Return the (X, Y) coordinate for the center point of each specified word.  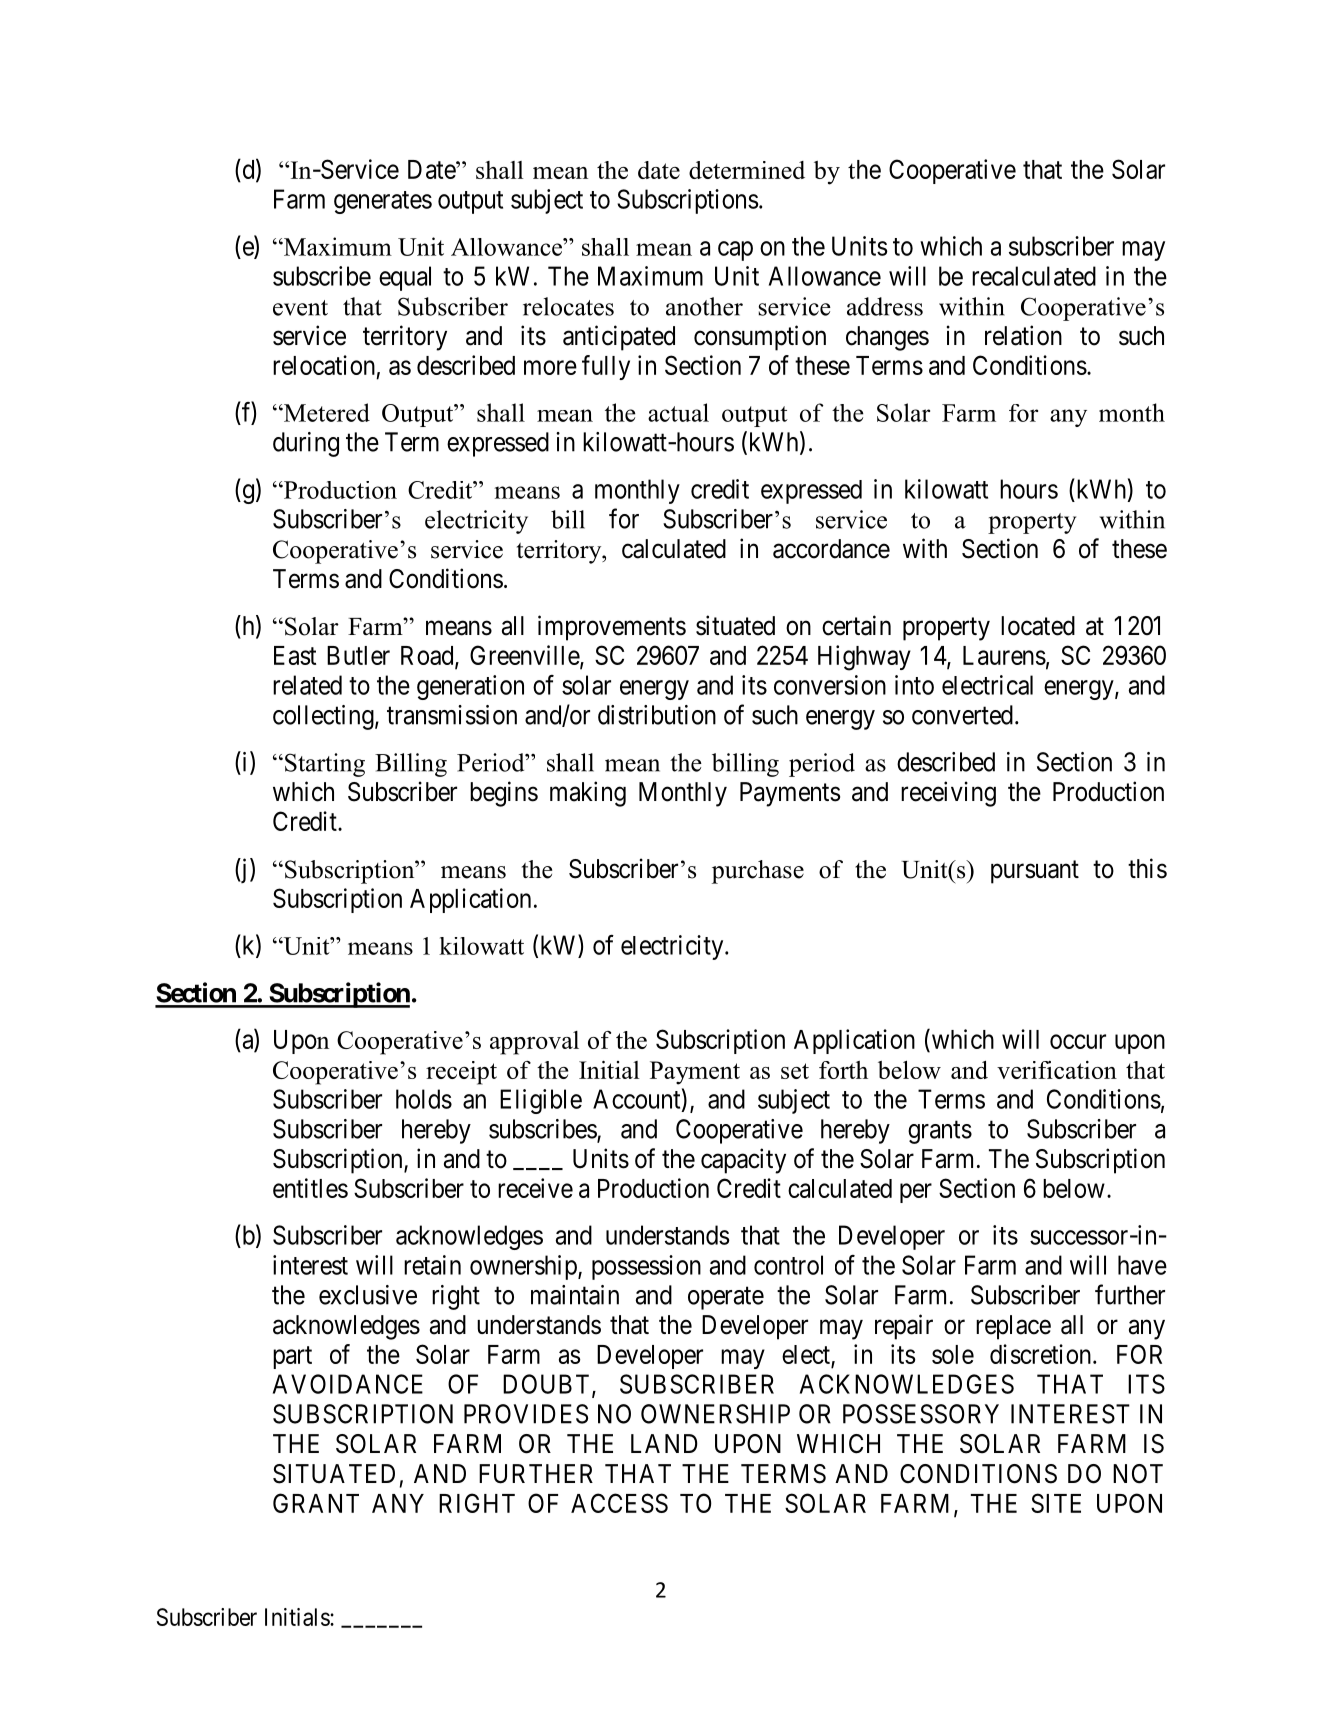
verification (1057, 1070)
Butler (358, 655)
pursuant (1035, 872)
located (1038, 626)
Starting (325, 765)
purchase (758, 872)
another (704, 306)
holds (424, 1099)
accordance (831, 549)
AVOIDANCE (348, 1384)
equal (405, 278)
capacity (743, 1161)
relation (1023, 335)
